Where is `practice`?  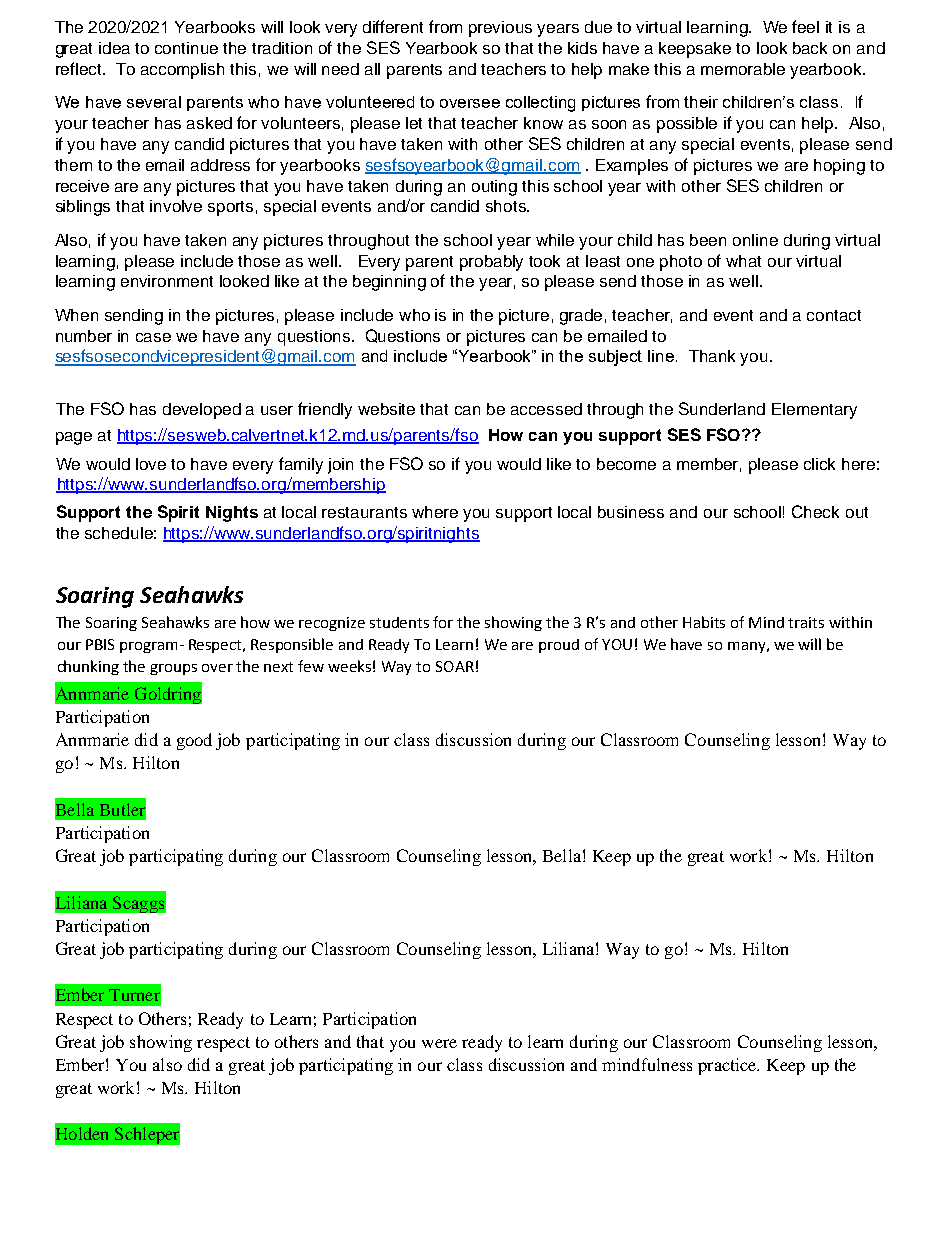
practice is located at coordinates (728, 1066).
